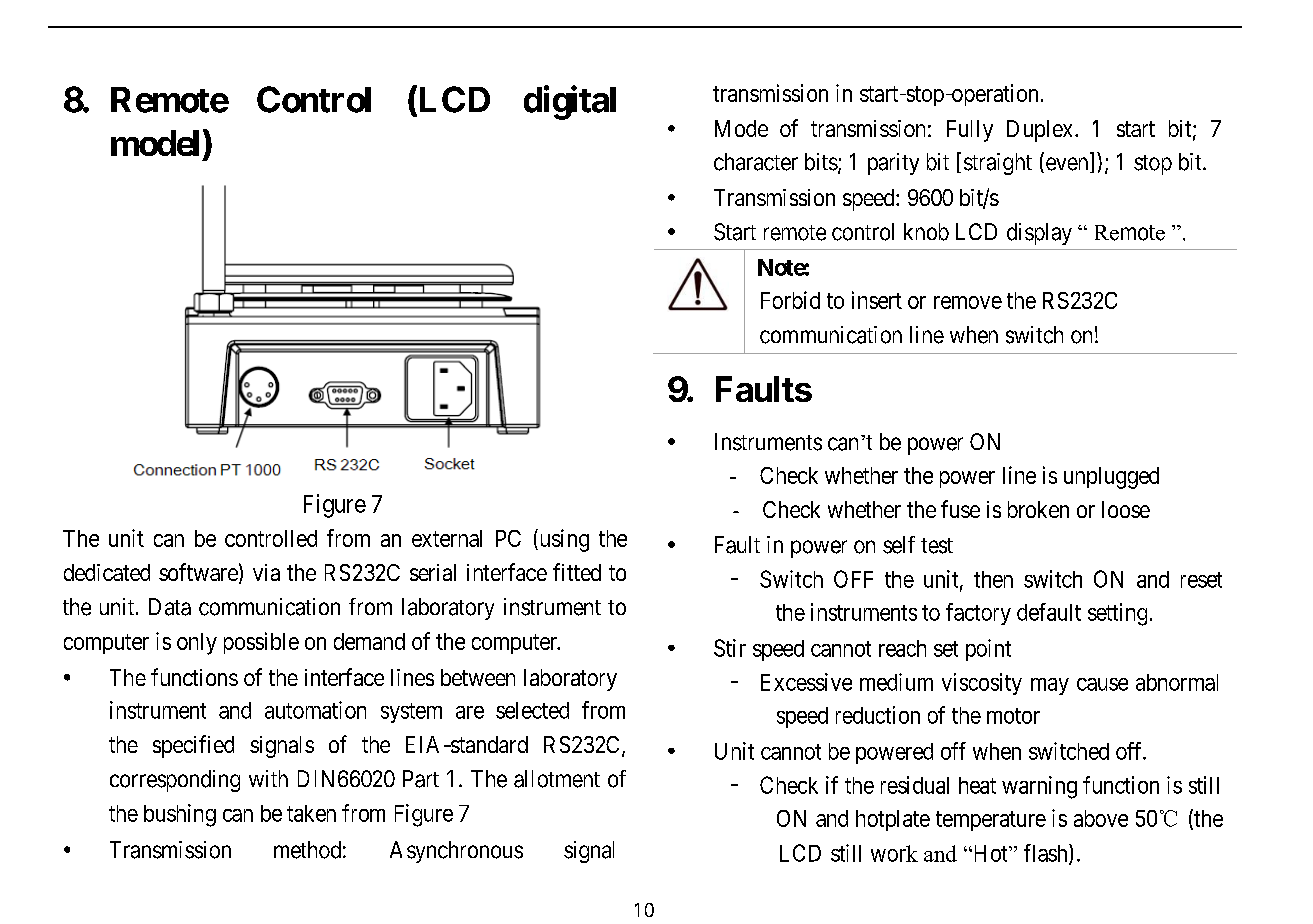 This screenshot has height=924, width=1313. What do you see at coordinates (447, 538) in the screenshot?
I see `external` at bounding box center [447, 538].
